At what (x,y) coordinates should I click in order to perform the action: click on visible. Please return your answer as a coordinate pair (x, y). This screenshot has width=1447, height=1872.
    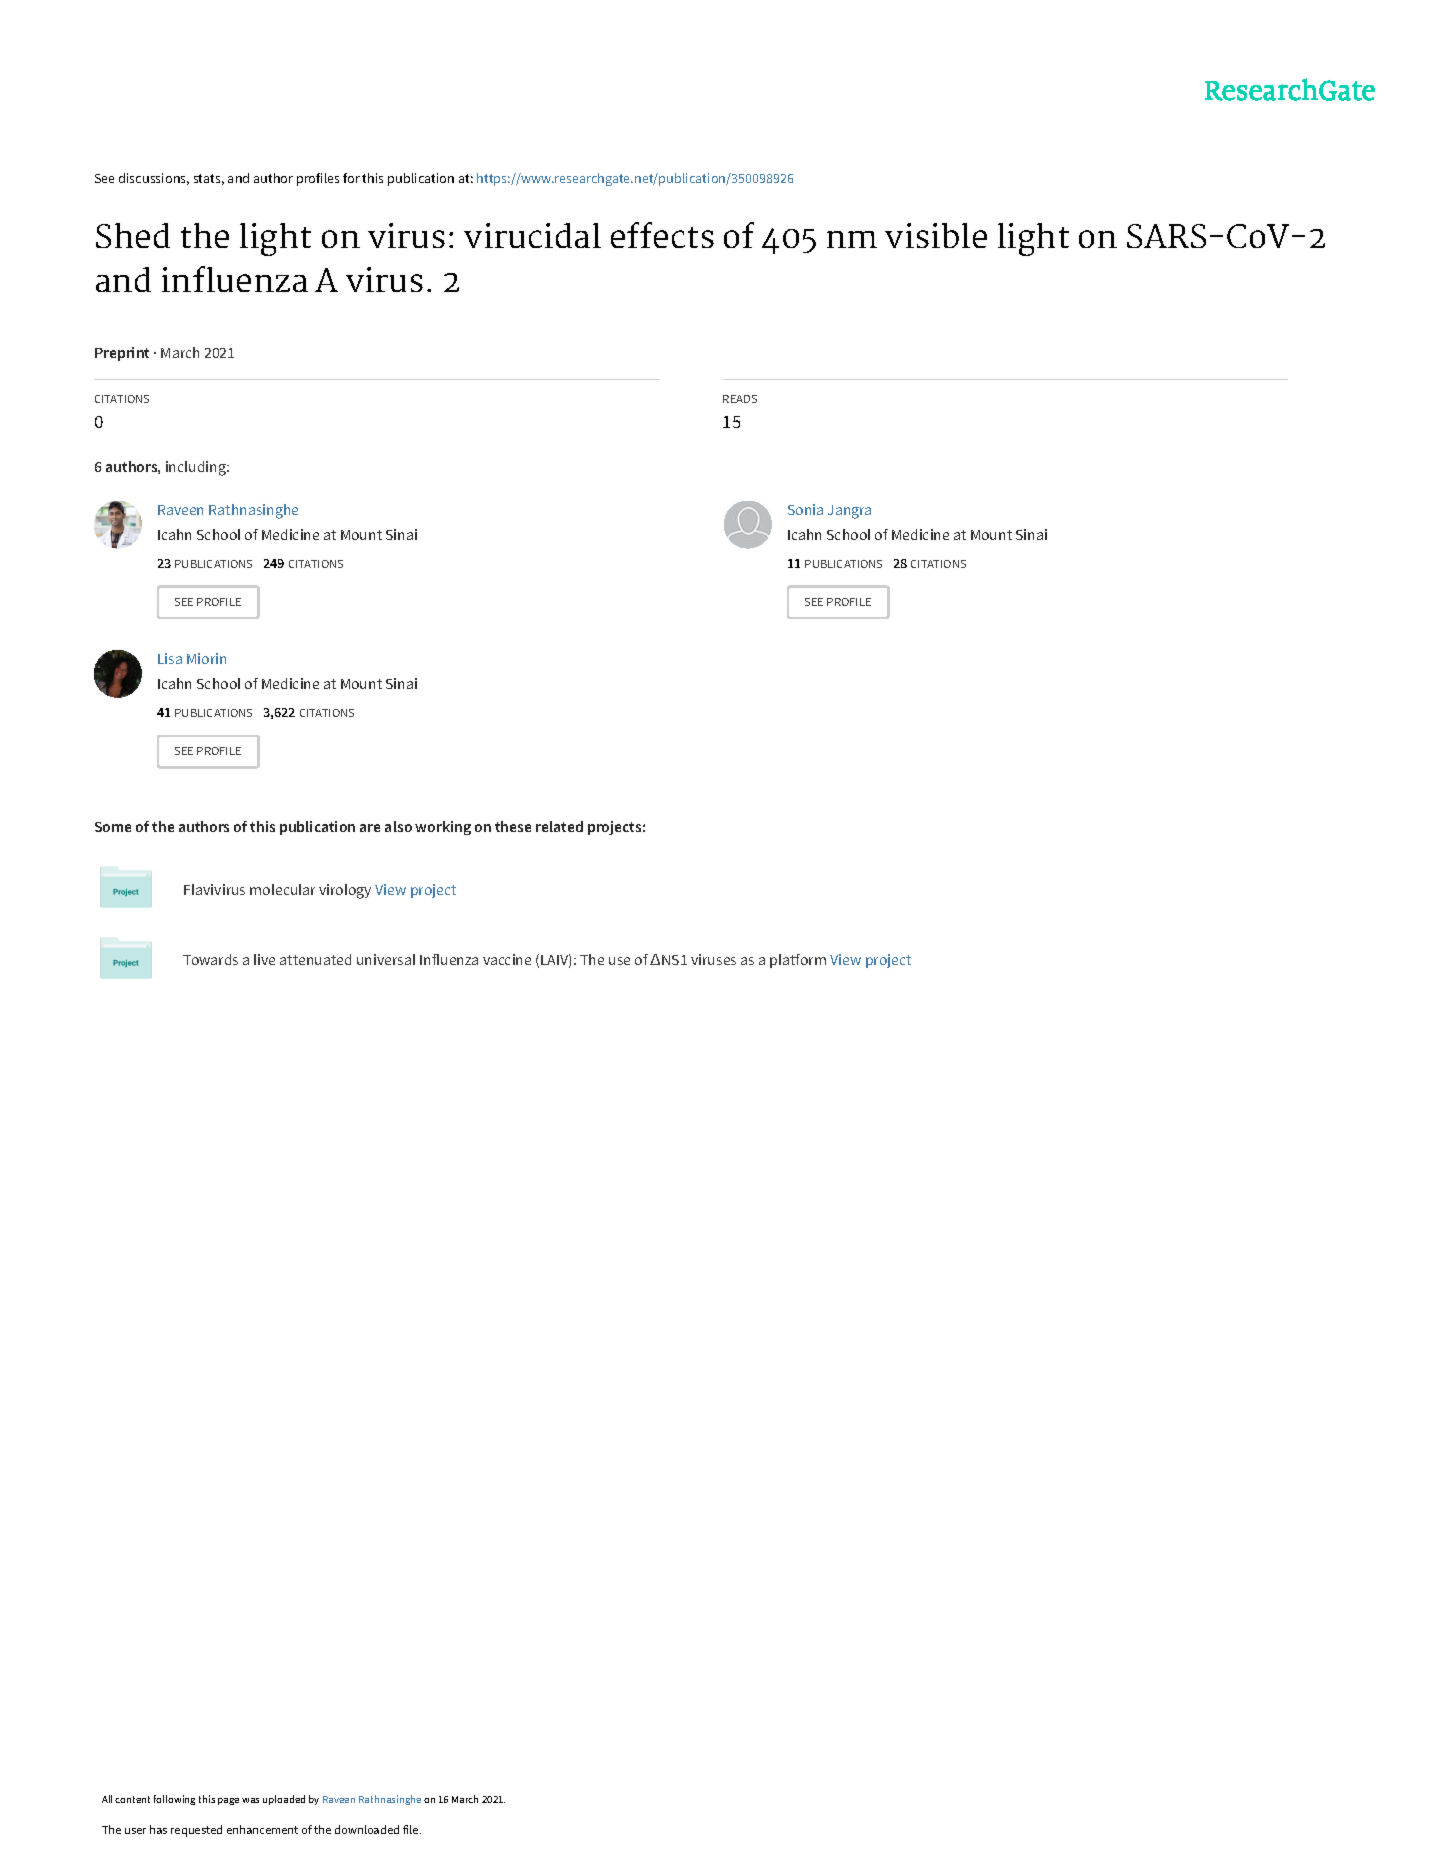
    Looking at the image, I should click on (936, 235).
